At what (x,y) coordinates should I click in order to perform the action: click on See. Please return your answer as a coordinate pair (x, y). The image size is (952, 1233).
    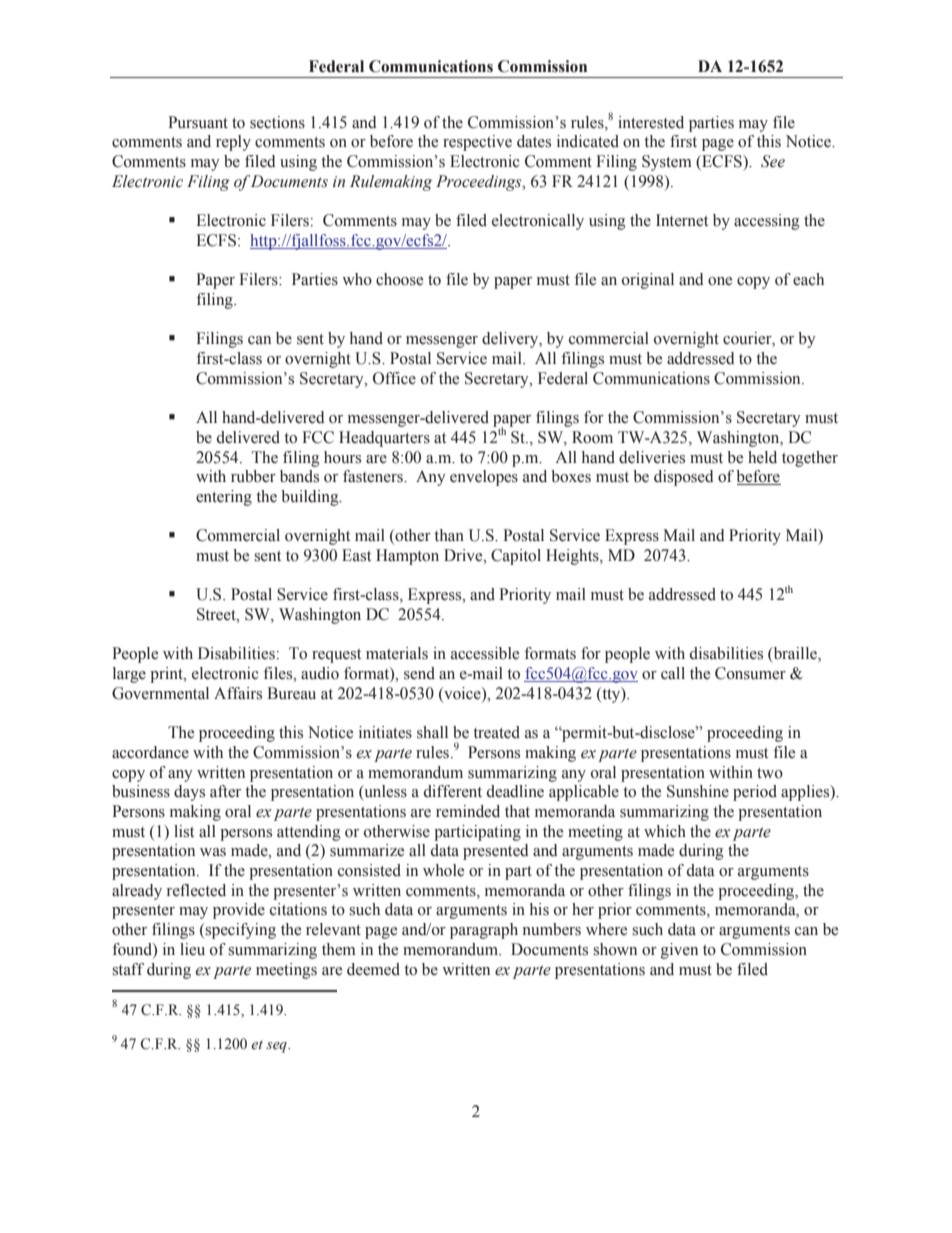
    Looking at the image, I should click on (773, 161).
